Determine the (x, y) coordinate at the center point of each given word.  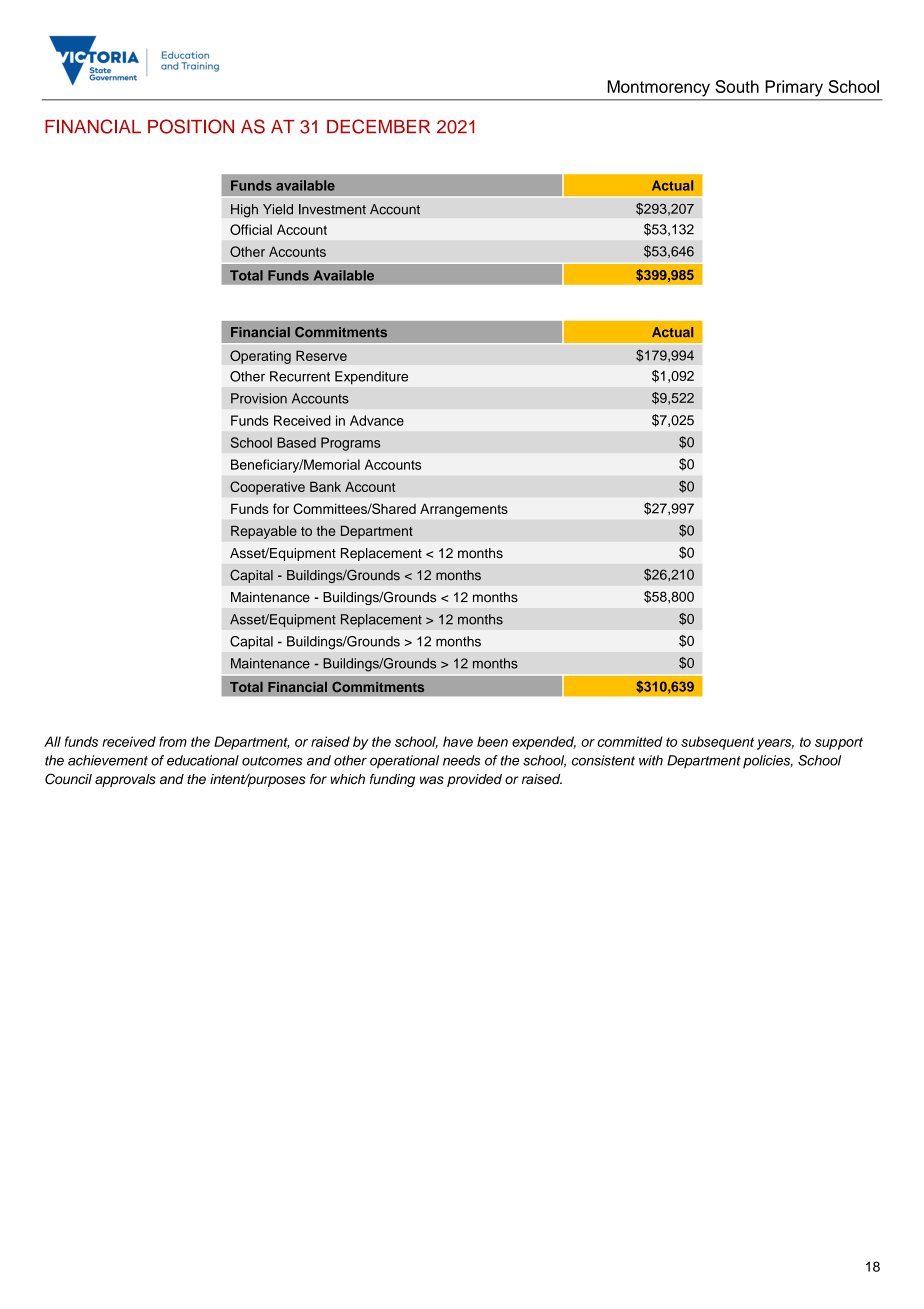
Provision (259, 398)
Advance (377, 420)
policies (768, 761)
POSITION (191, 126)
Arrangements (464, 510)
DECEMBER (378, 126)
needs (462, 760)
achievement (108, 760)
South (737, 86)
